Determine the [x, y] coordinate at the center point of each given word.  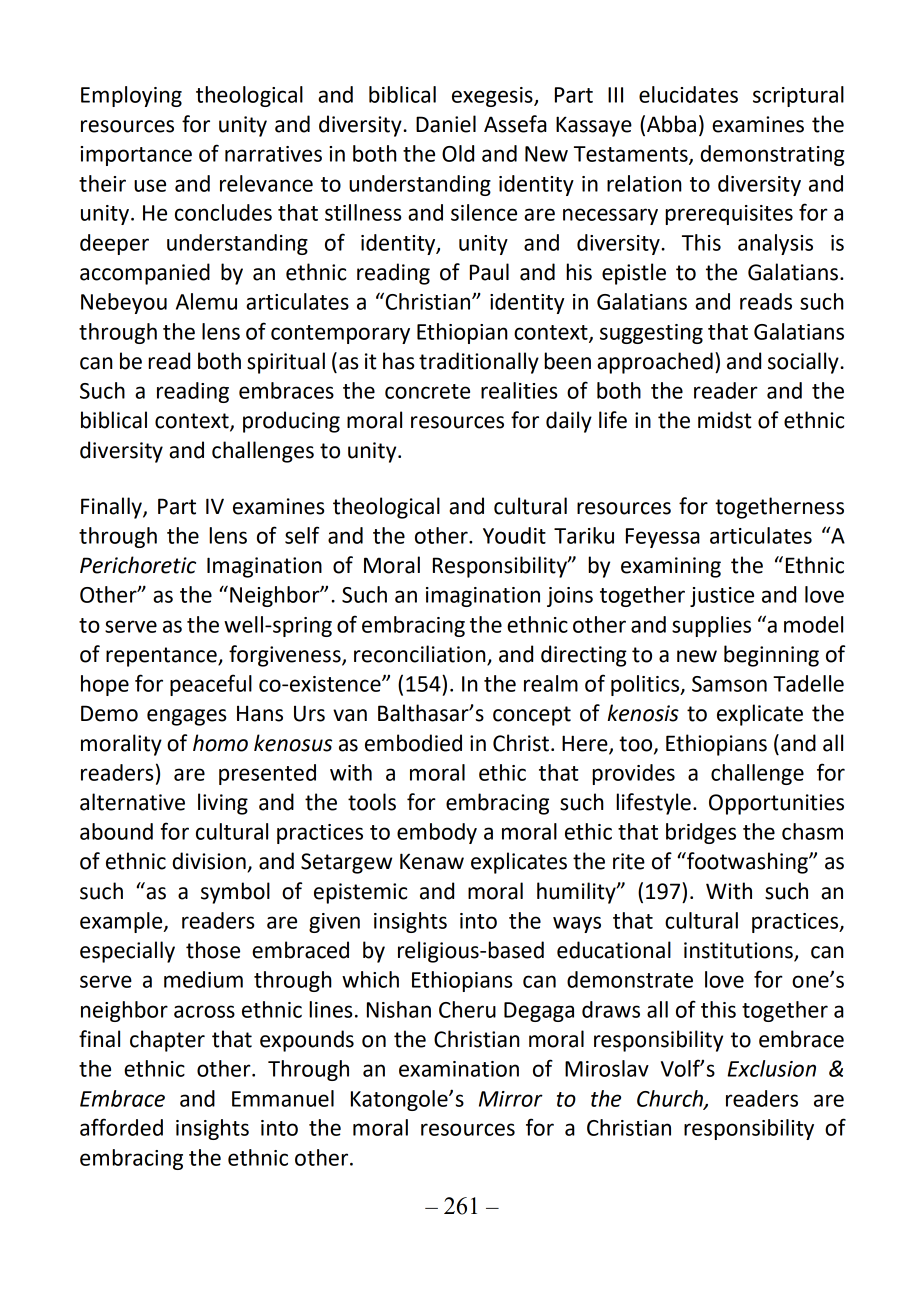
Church [671, 1099]
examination [459, 1069]
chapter [167, 1041]
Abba [671, 124]
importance [136, 156]
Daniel [446, 124]
